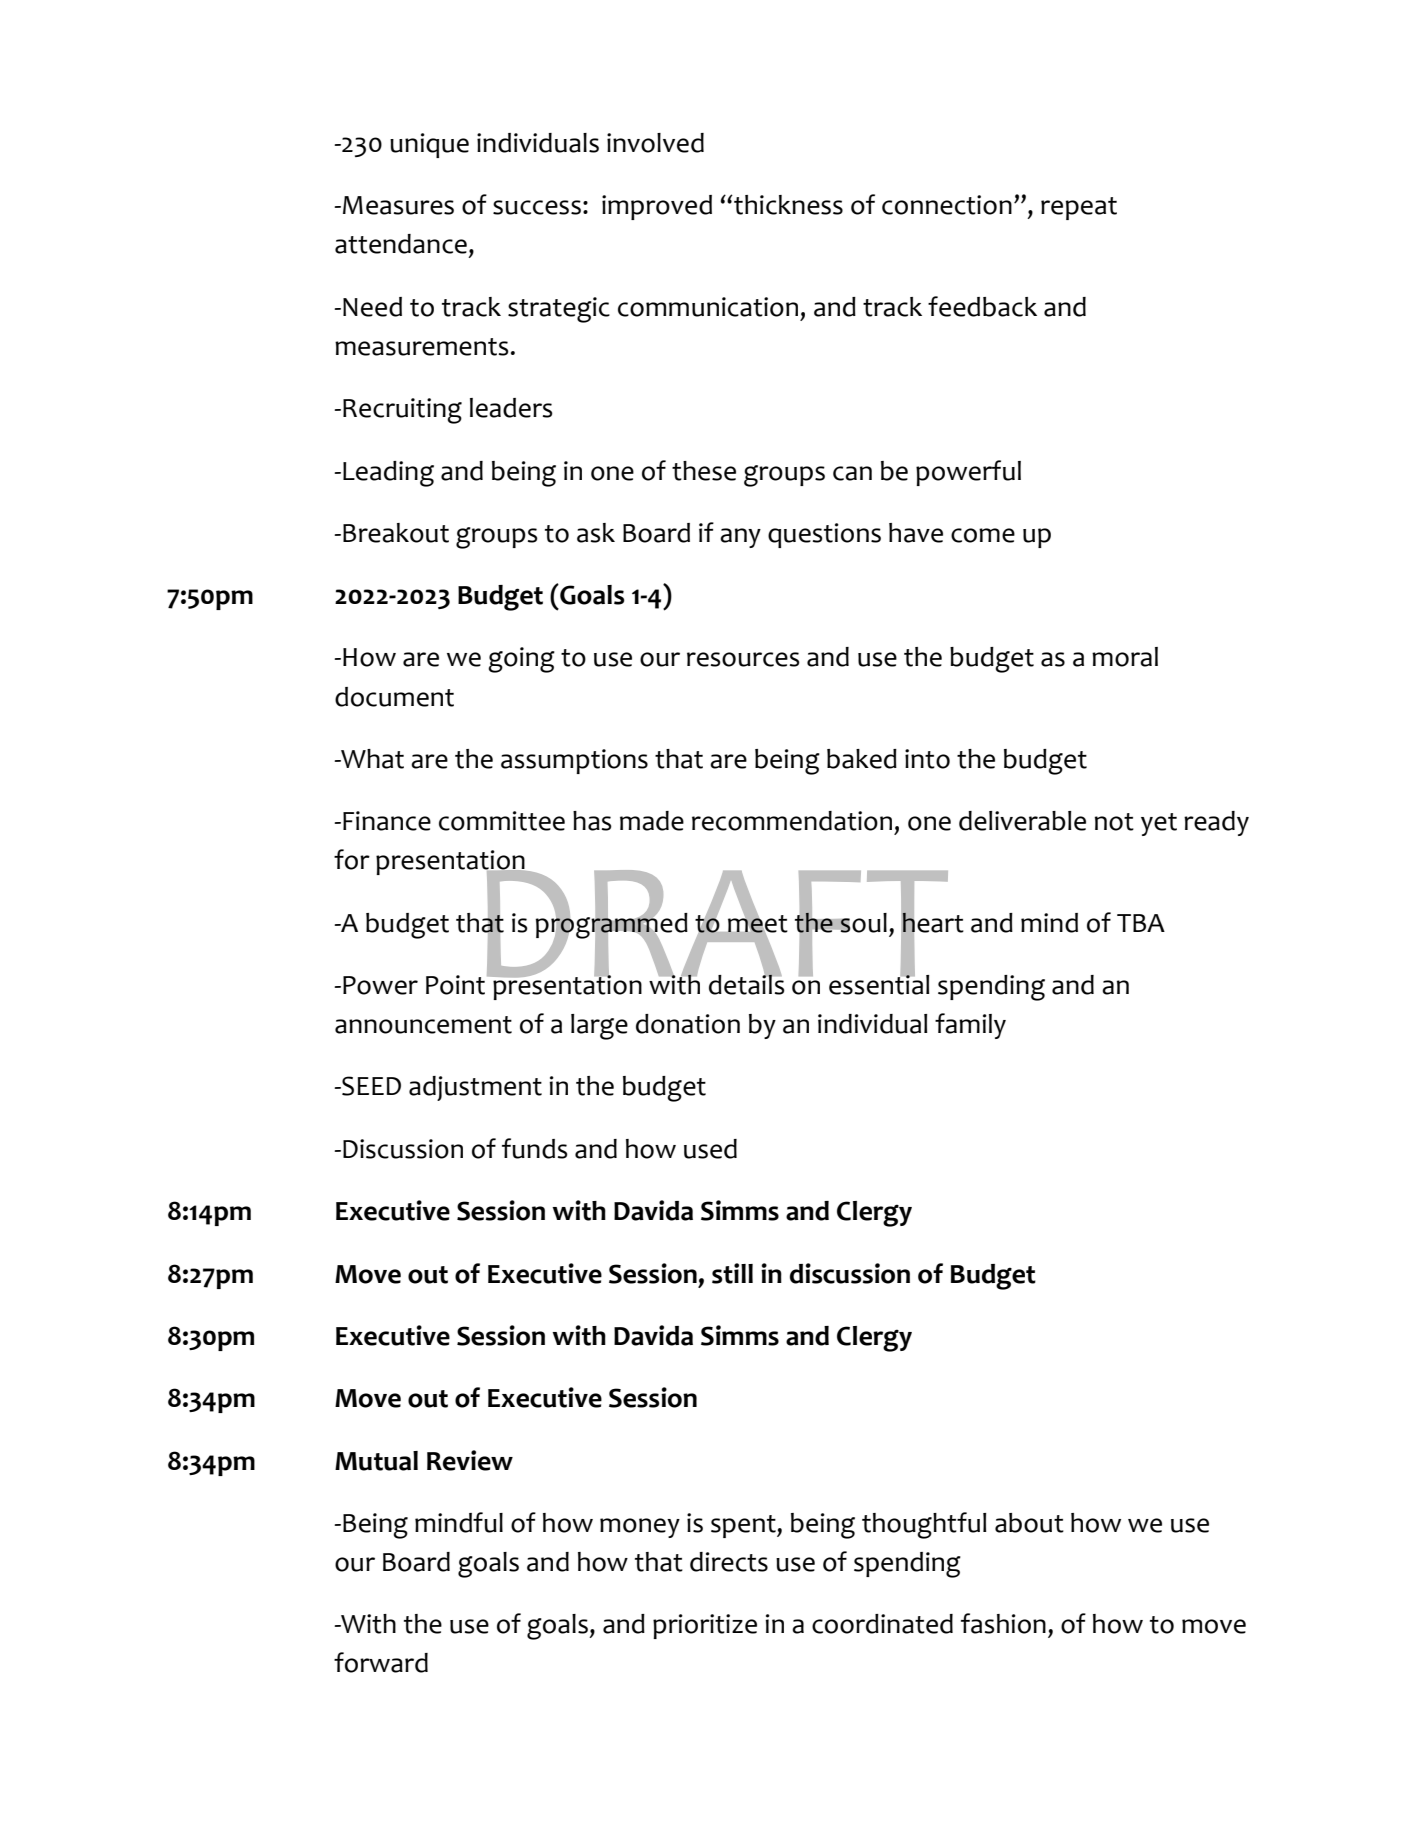 This screenshot has width=1421, height=1839. I want to click on moral, so click(1125, 657).
